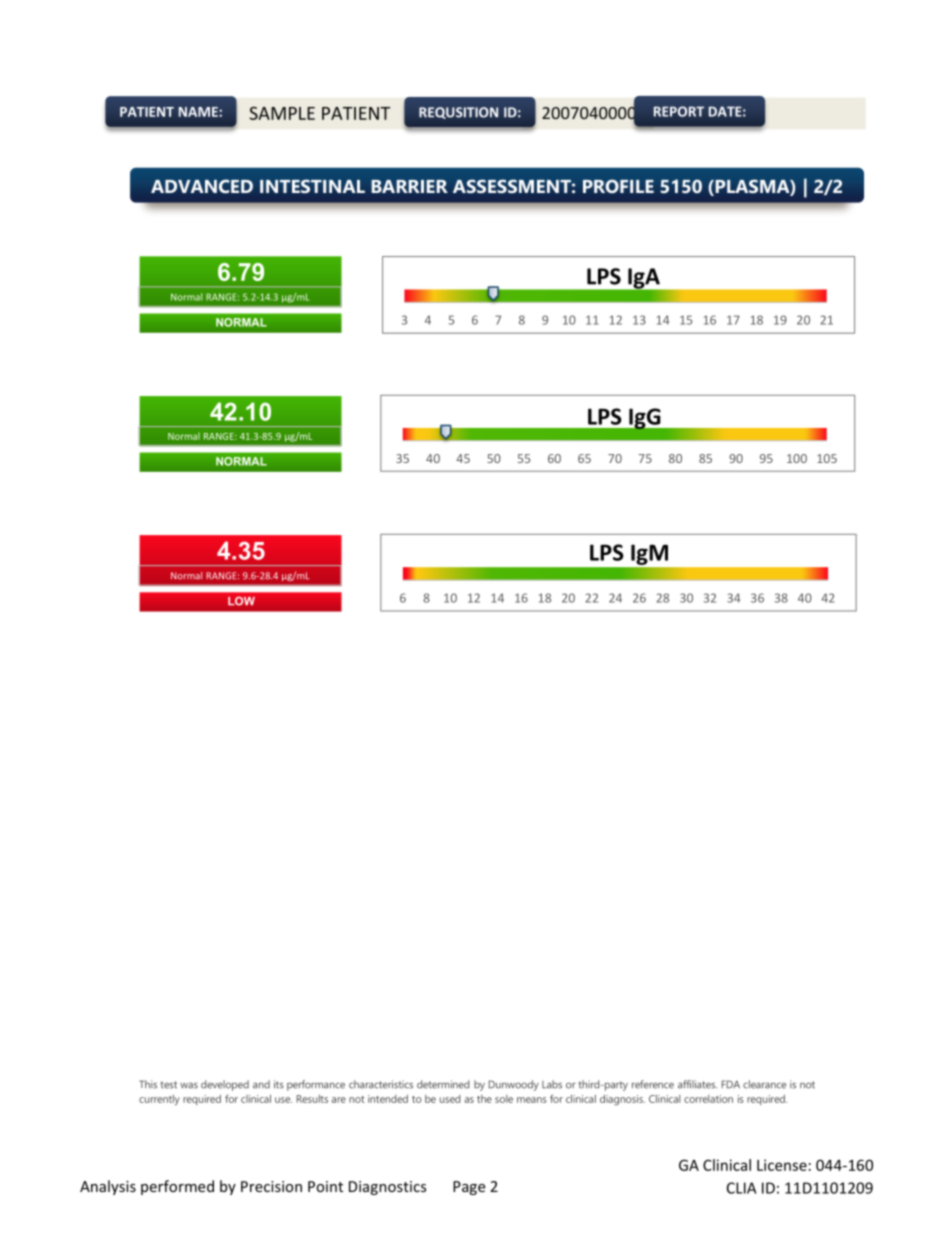 The height and width of the image is (1233, 952). I want to click on performed, so click(177, 1187).
